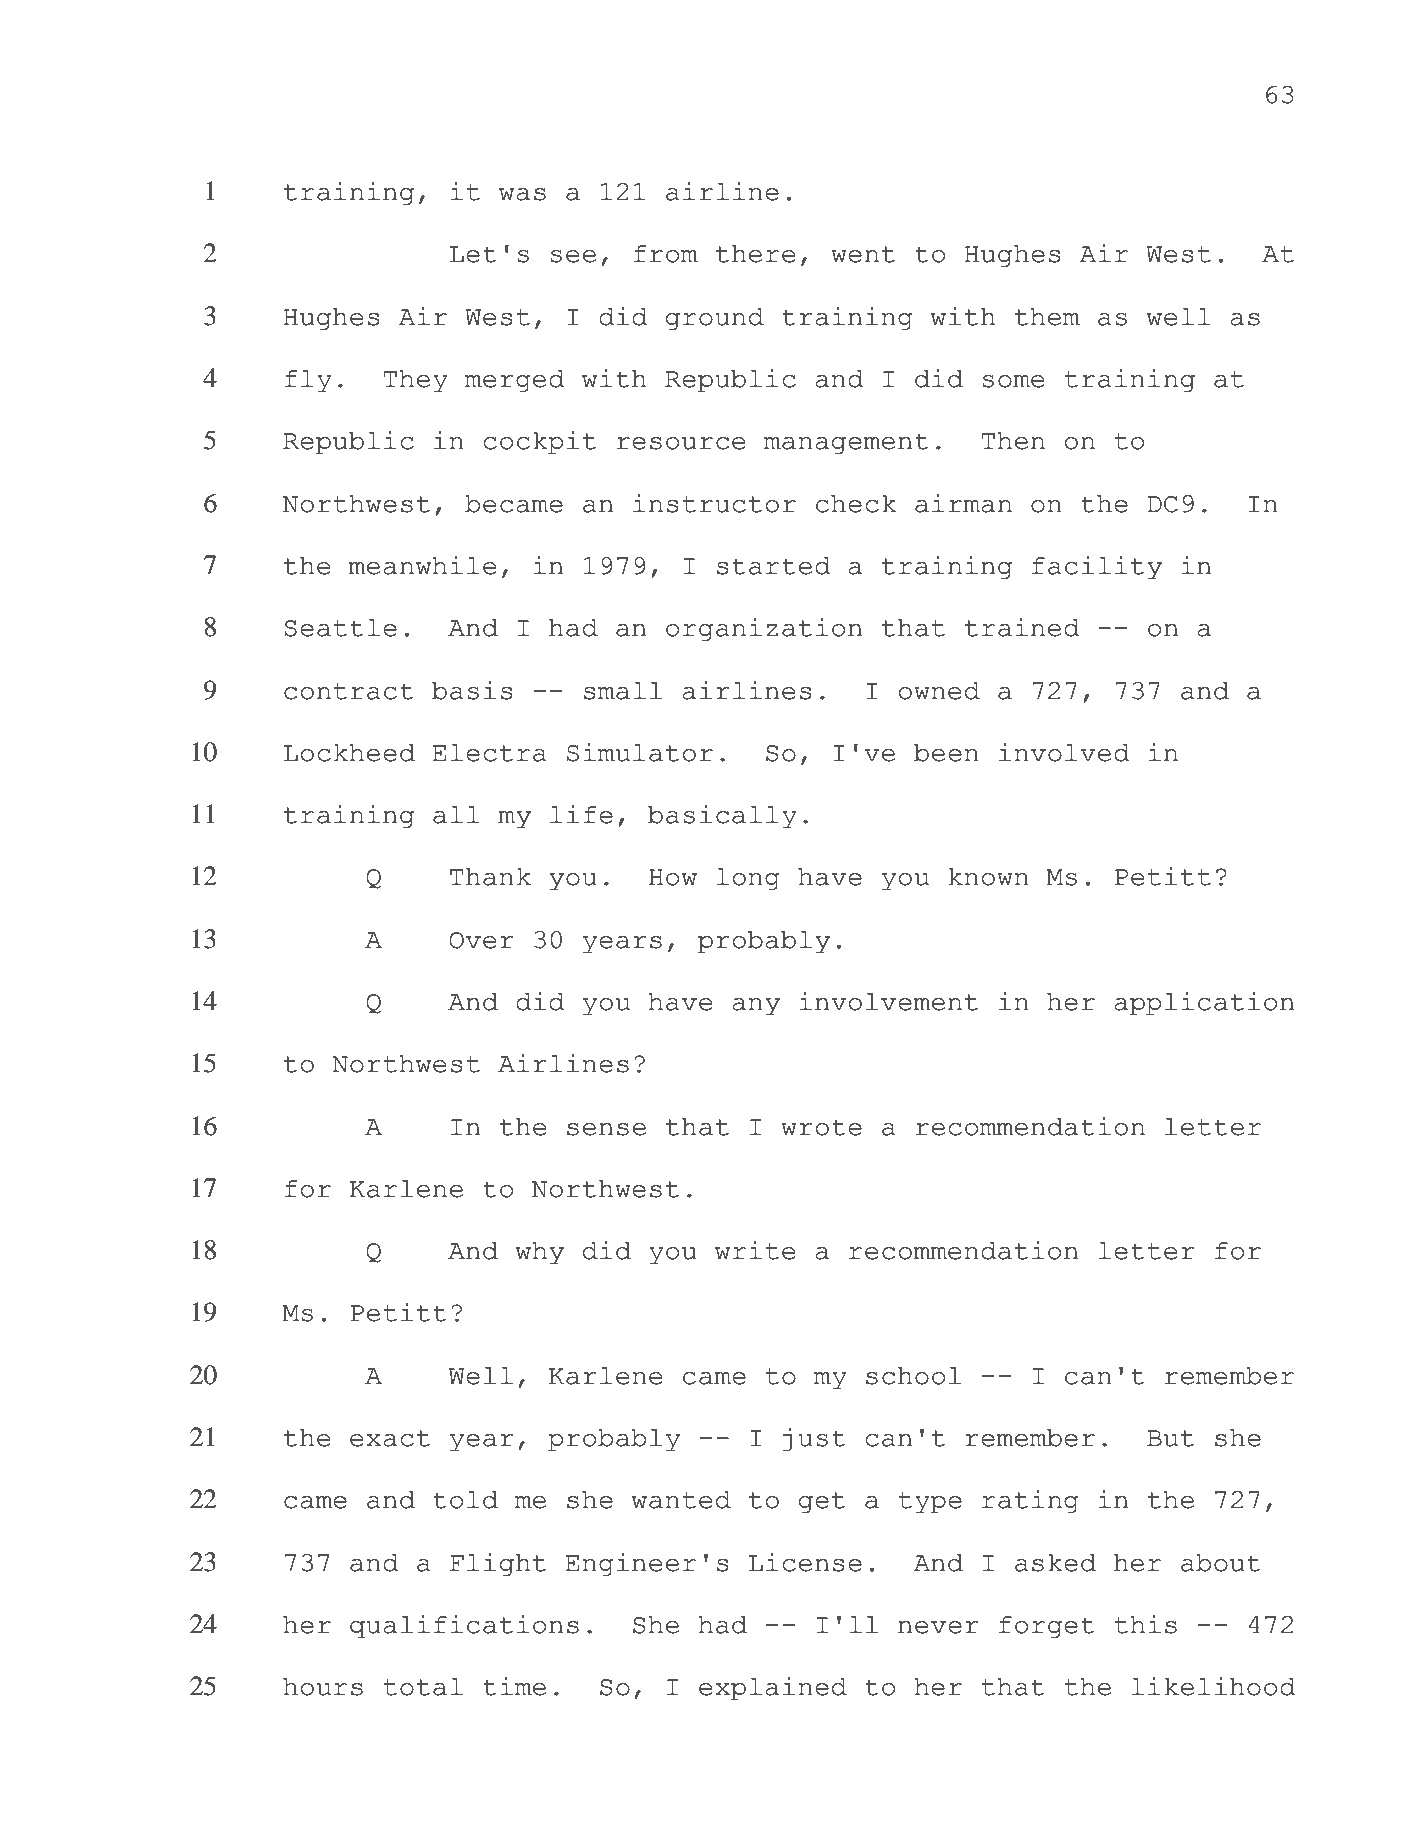 This screenshot has height=1827, width=1412. I want to click on organization, so click(764, 630).
